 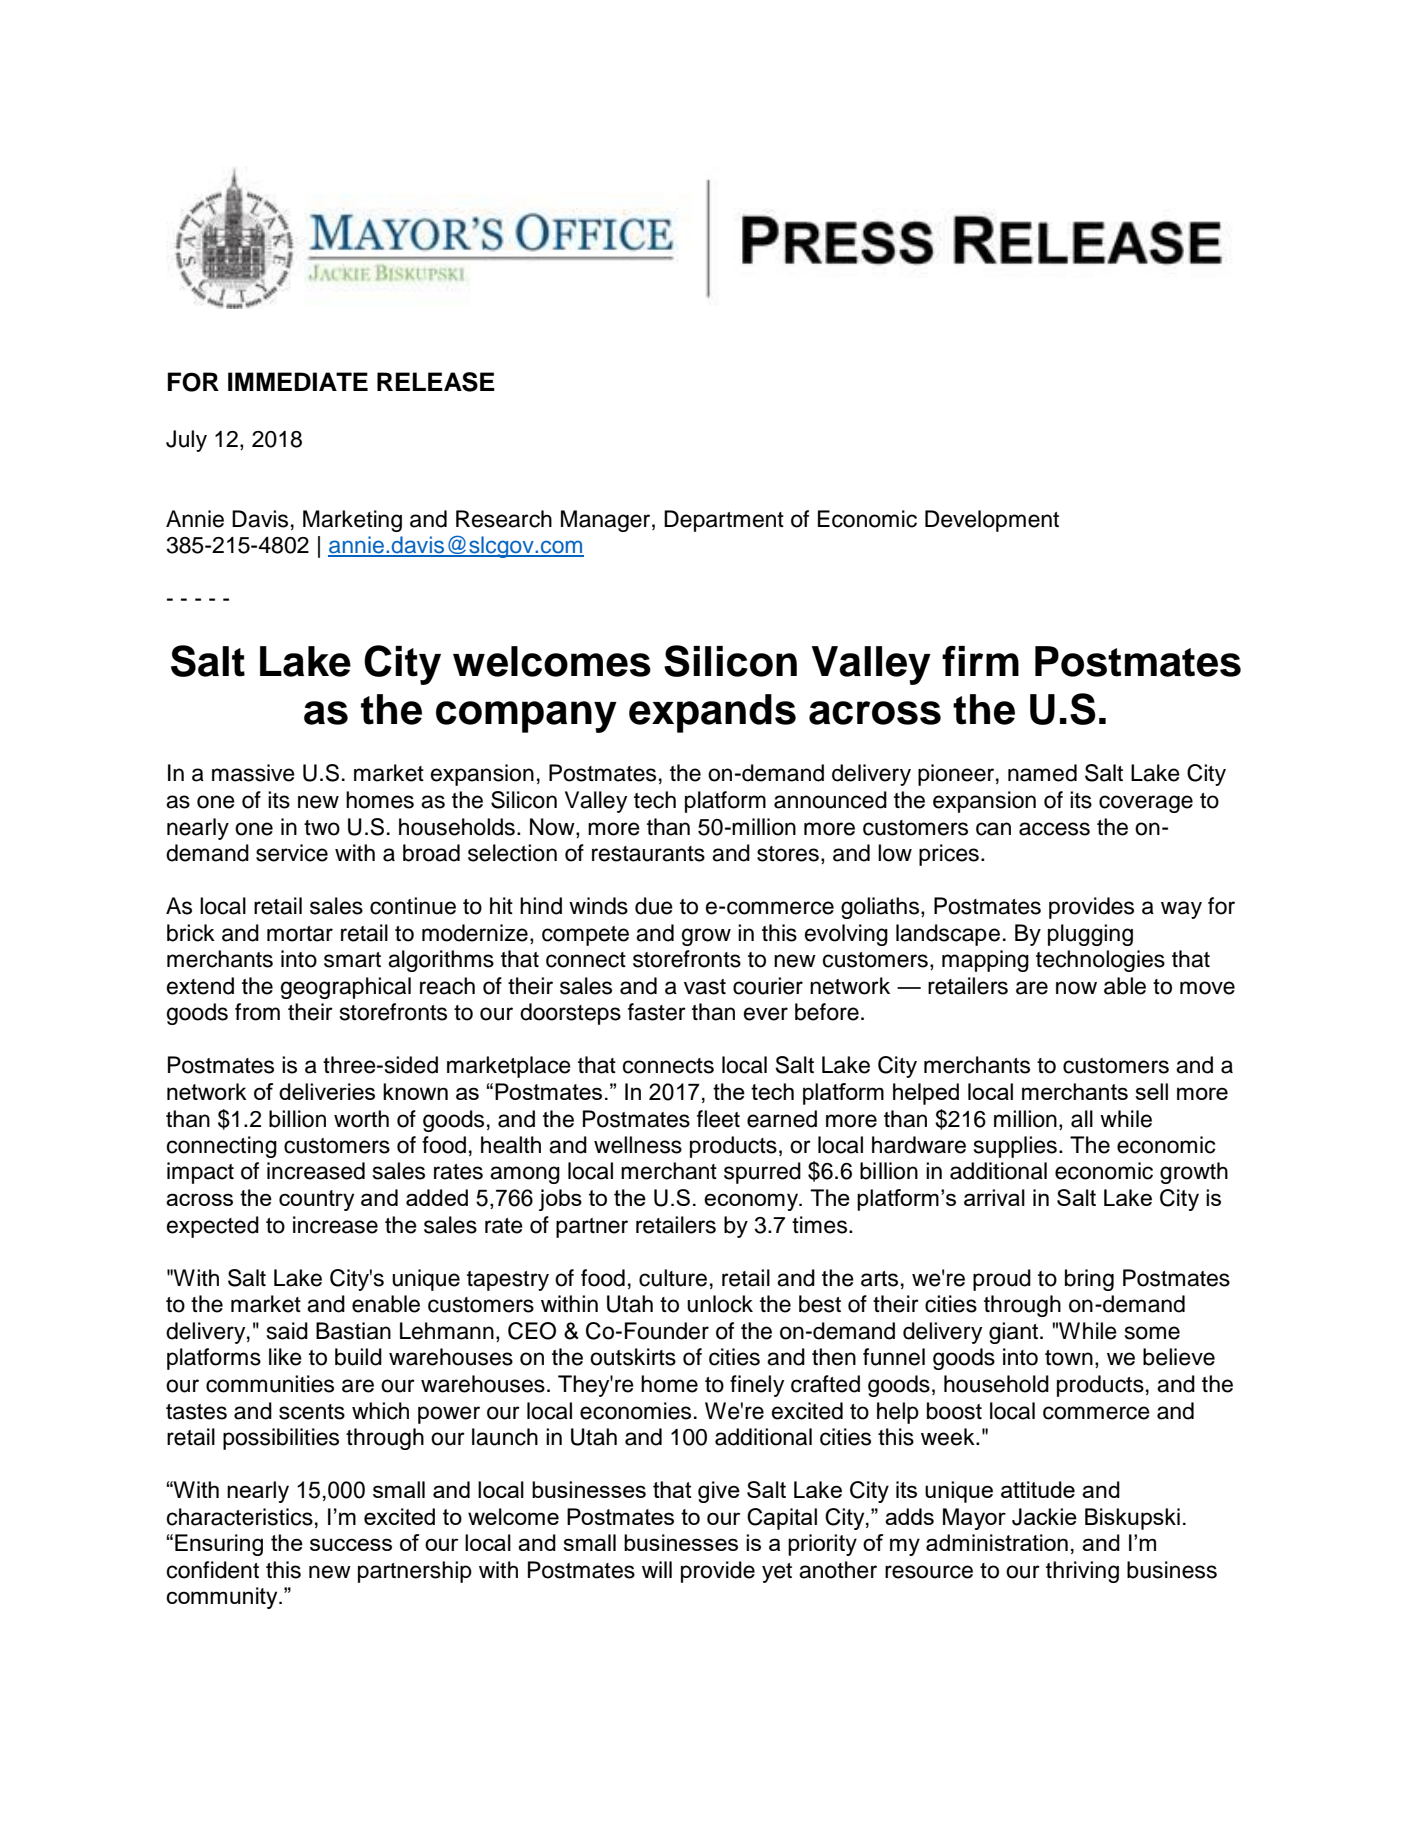 I want to click on massive, so click(x=253, y=773).
